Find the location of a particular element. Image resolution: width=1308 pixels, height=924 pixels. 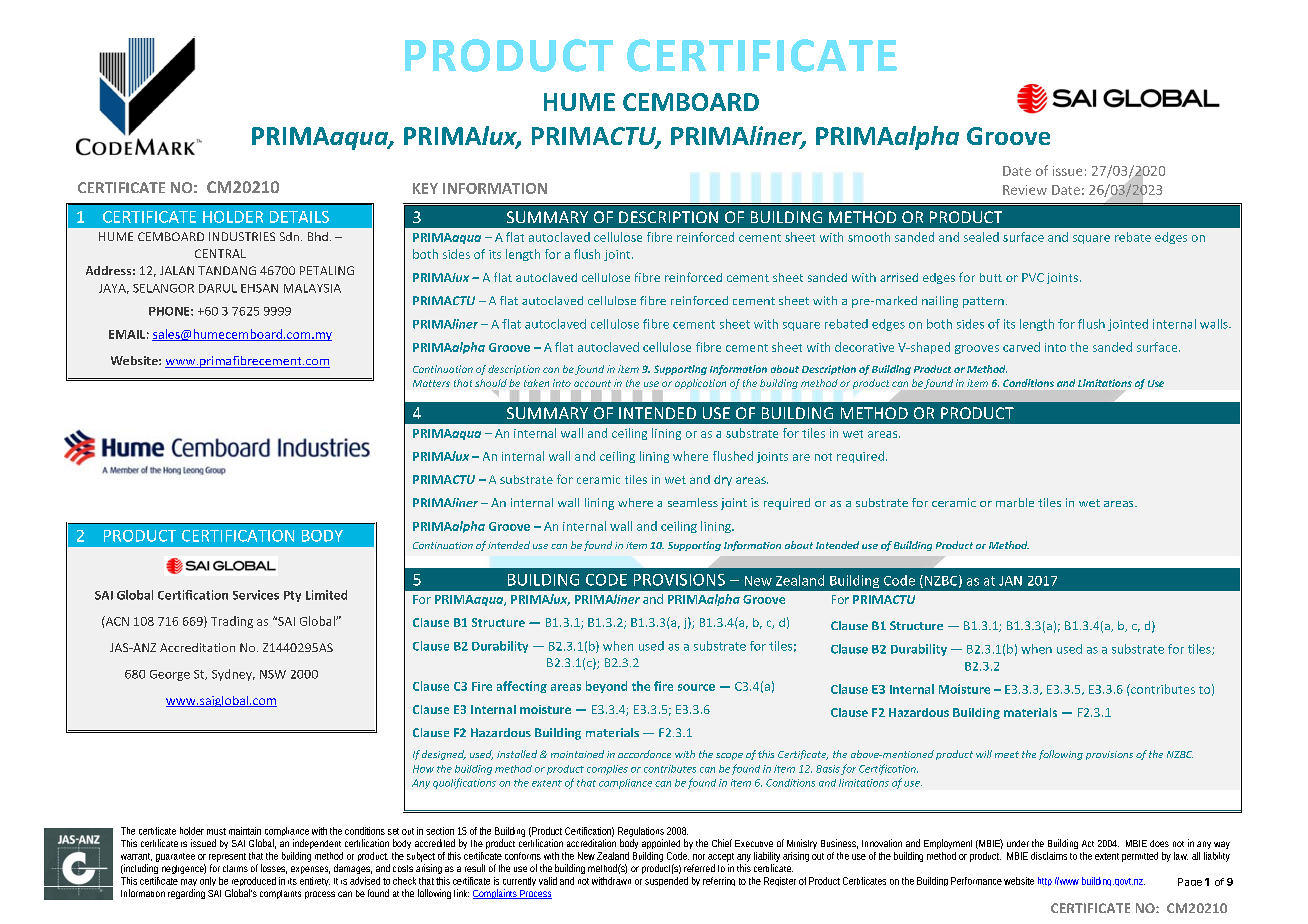

smooth is located at coordinates (869, 237).
